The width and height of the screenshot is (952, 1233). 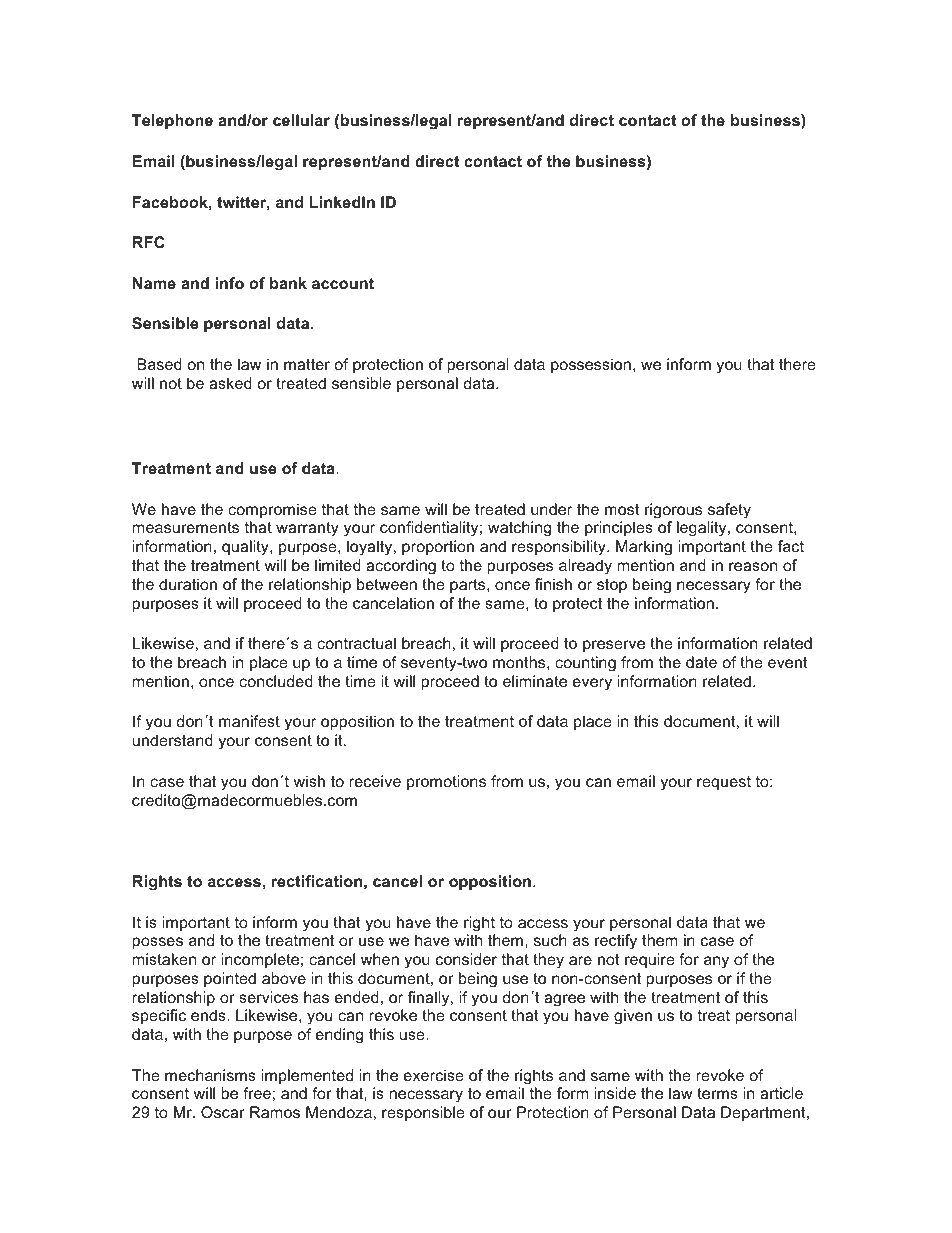 I want to click on duration, so click(x=188, y=584).
